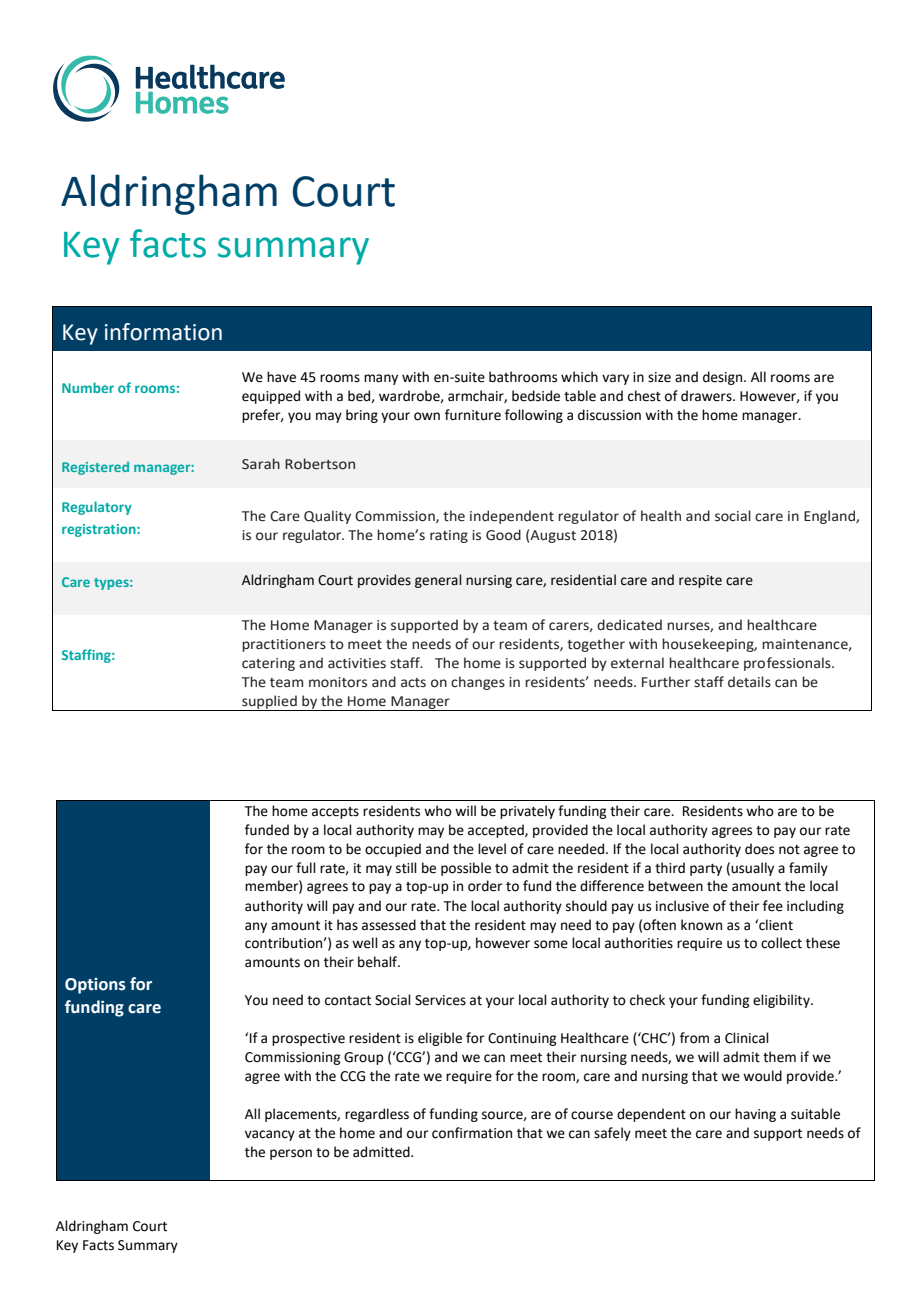  What do you see at coordinates (749, 682) in the image?
I see `details` at bounding box center [749, 682].
